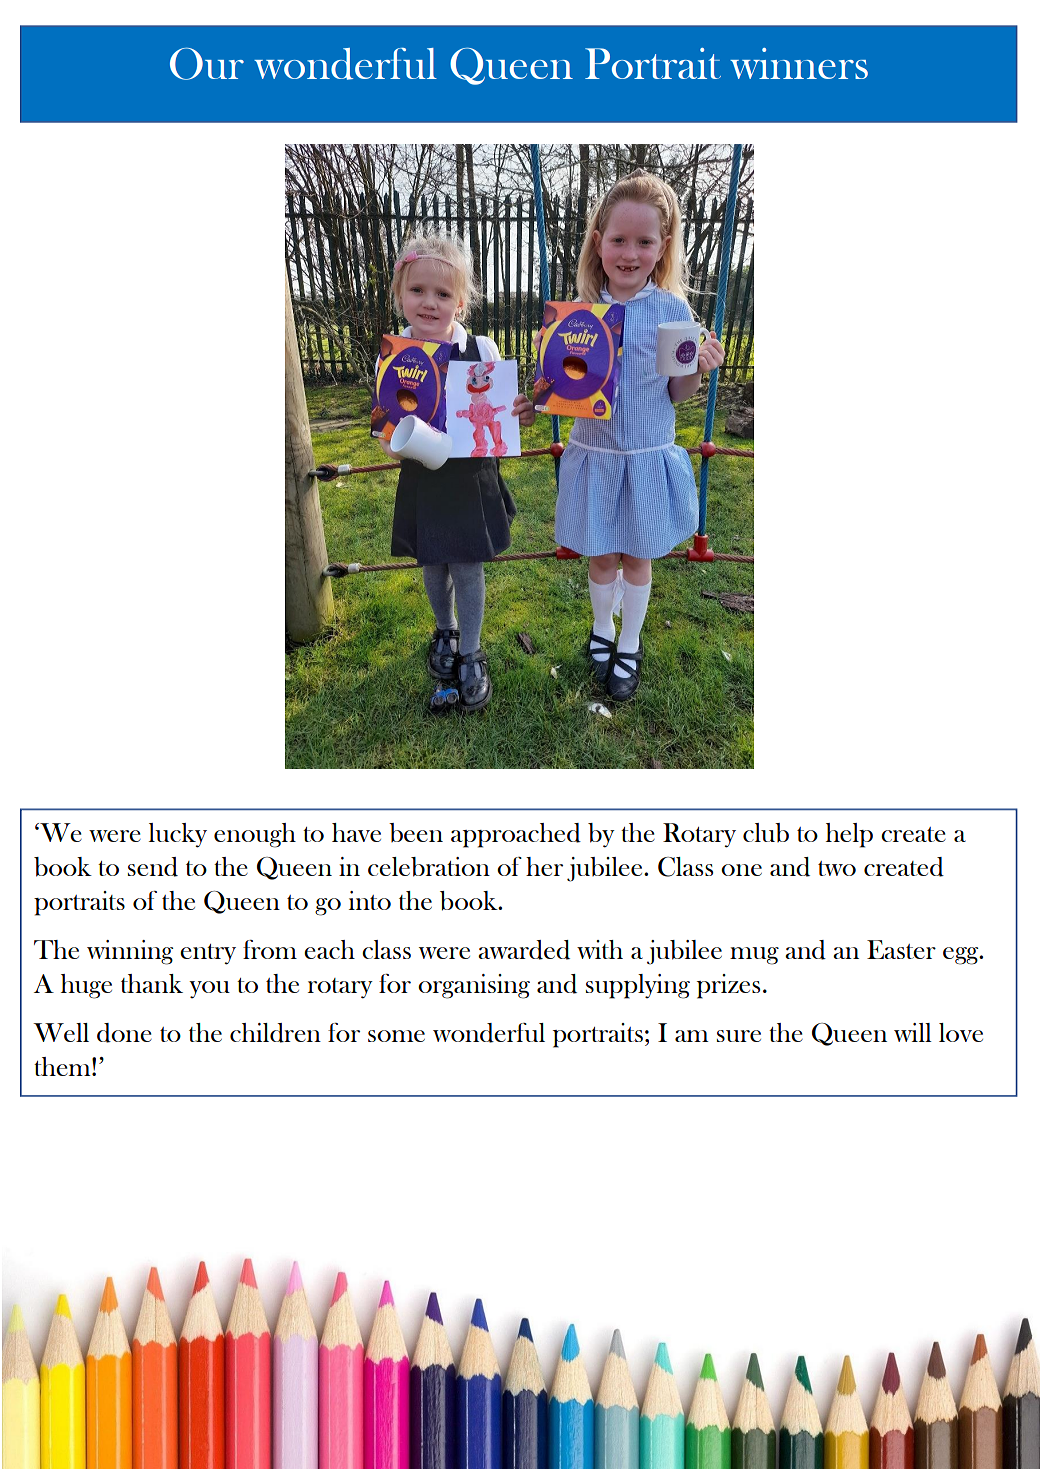  I want to click on two, so click(837, 868).
